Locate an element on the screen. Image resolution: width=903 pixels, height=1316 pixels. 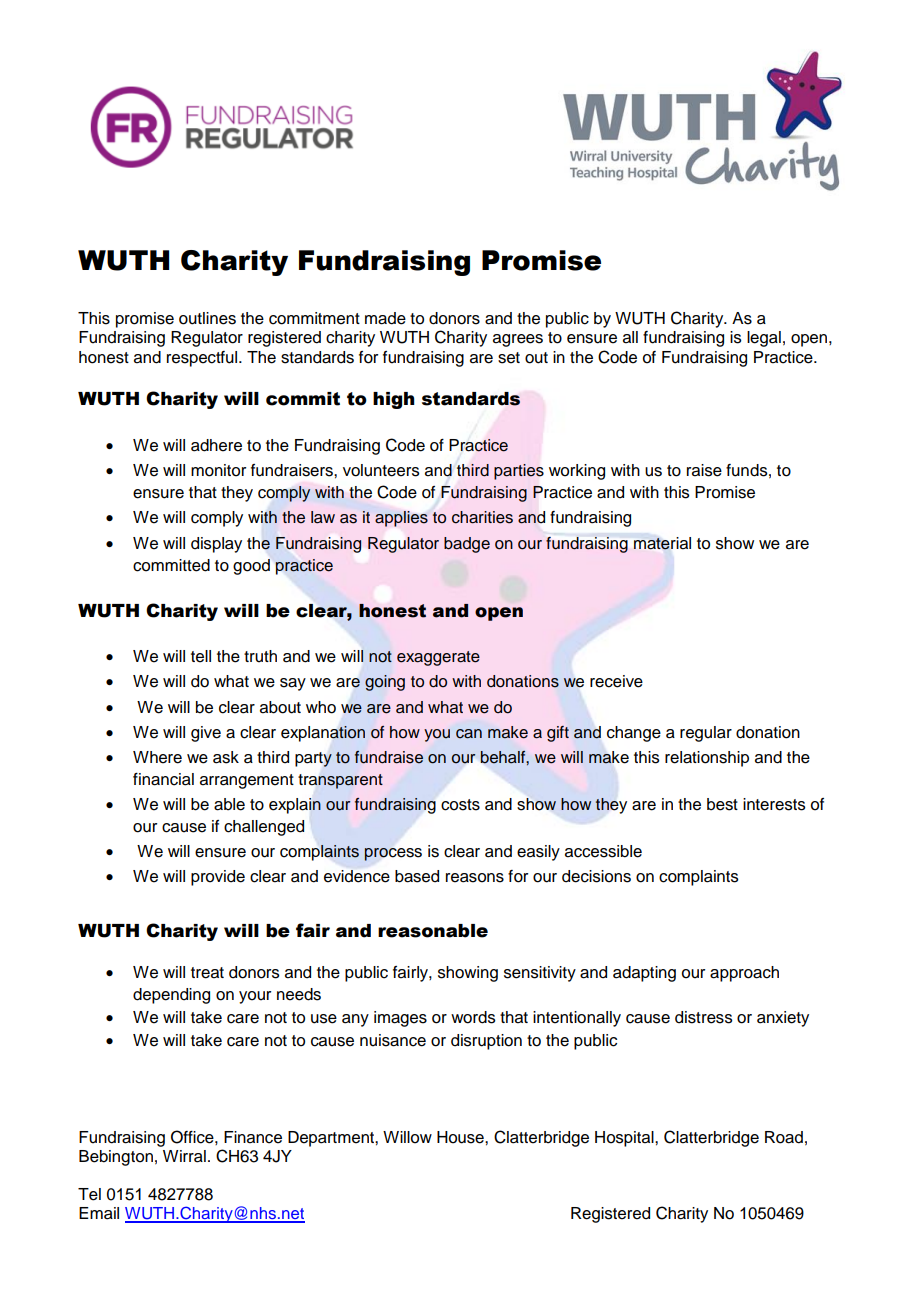
distress is located at coordinates (703, 1017).
